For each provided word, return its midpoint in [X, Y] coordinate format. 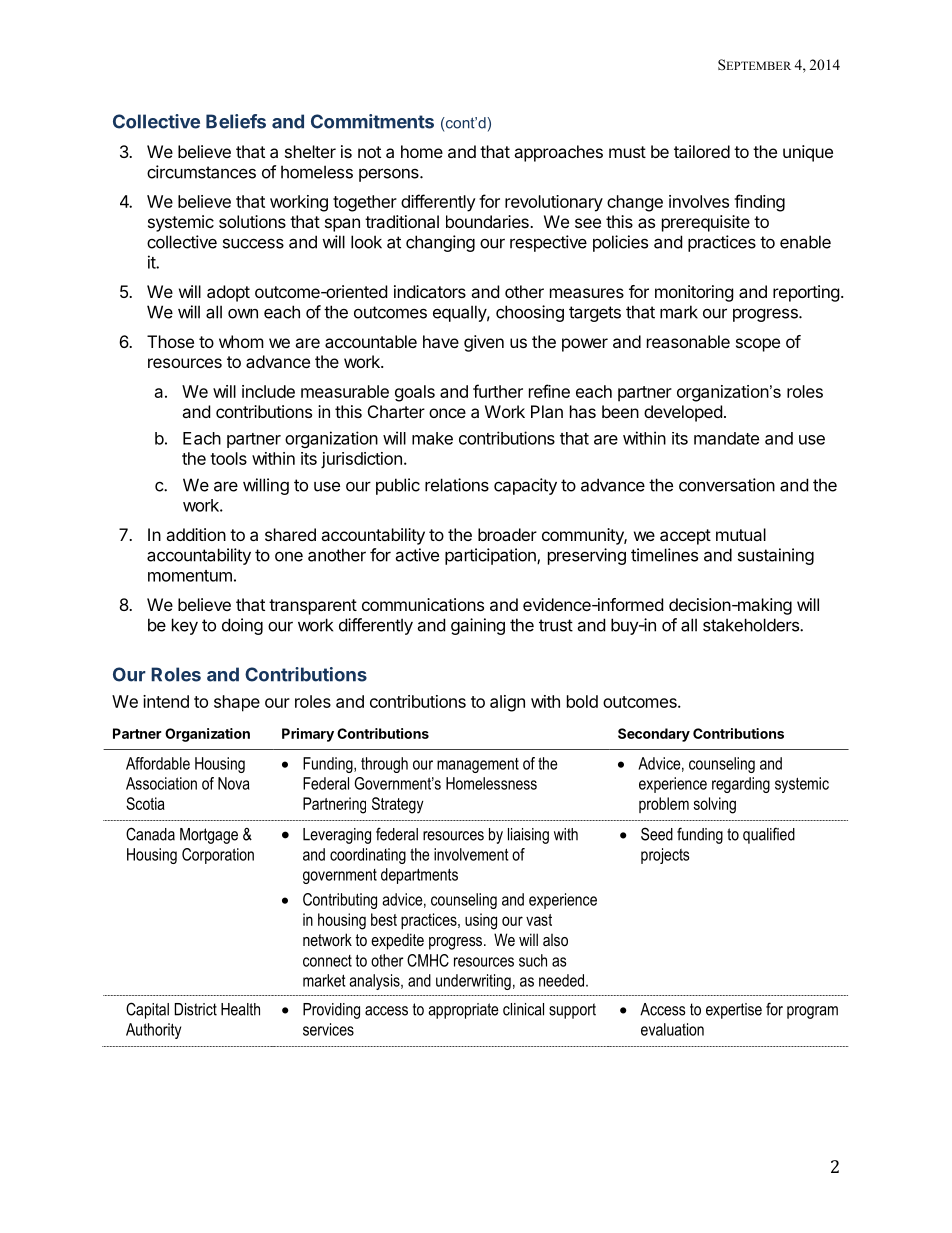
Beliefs [236, 121]
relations [457, 485]
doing [242, 626]
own [243, 313]
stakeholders [752, 625]
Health [240, 1009]
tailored [702, 151]
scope [758, 345]
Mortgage [209, 836]
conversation [727, 485]
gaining [478, 626]
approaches [558, 153]
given [484, 343]
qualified [769, 835]
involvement [471, 854]
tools [228, 458]
